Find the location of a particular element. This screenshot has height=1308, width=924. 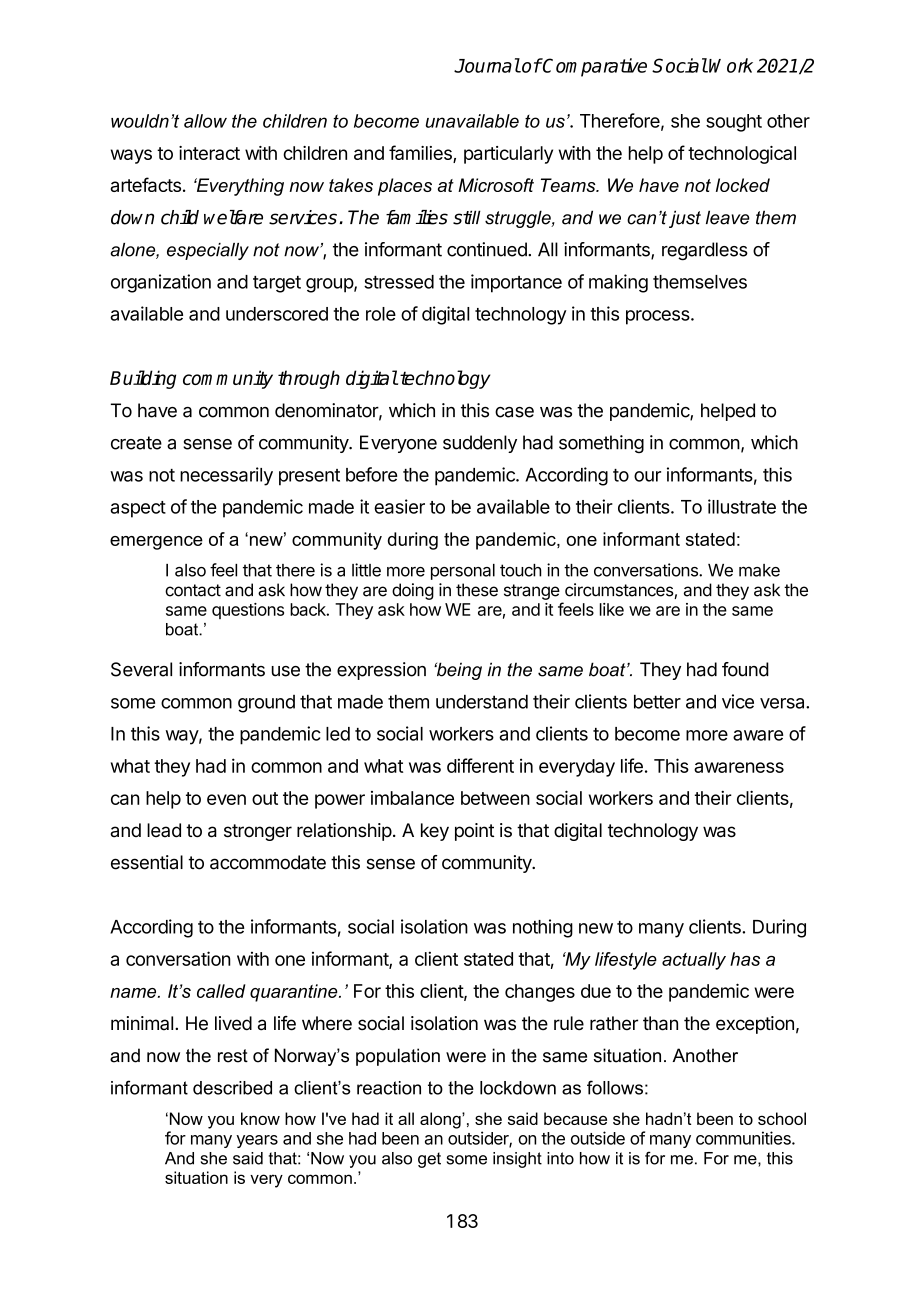

even is located at coordinates (226, 799).
